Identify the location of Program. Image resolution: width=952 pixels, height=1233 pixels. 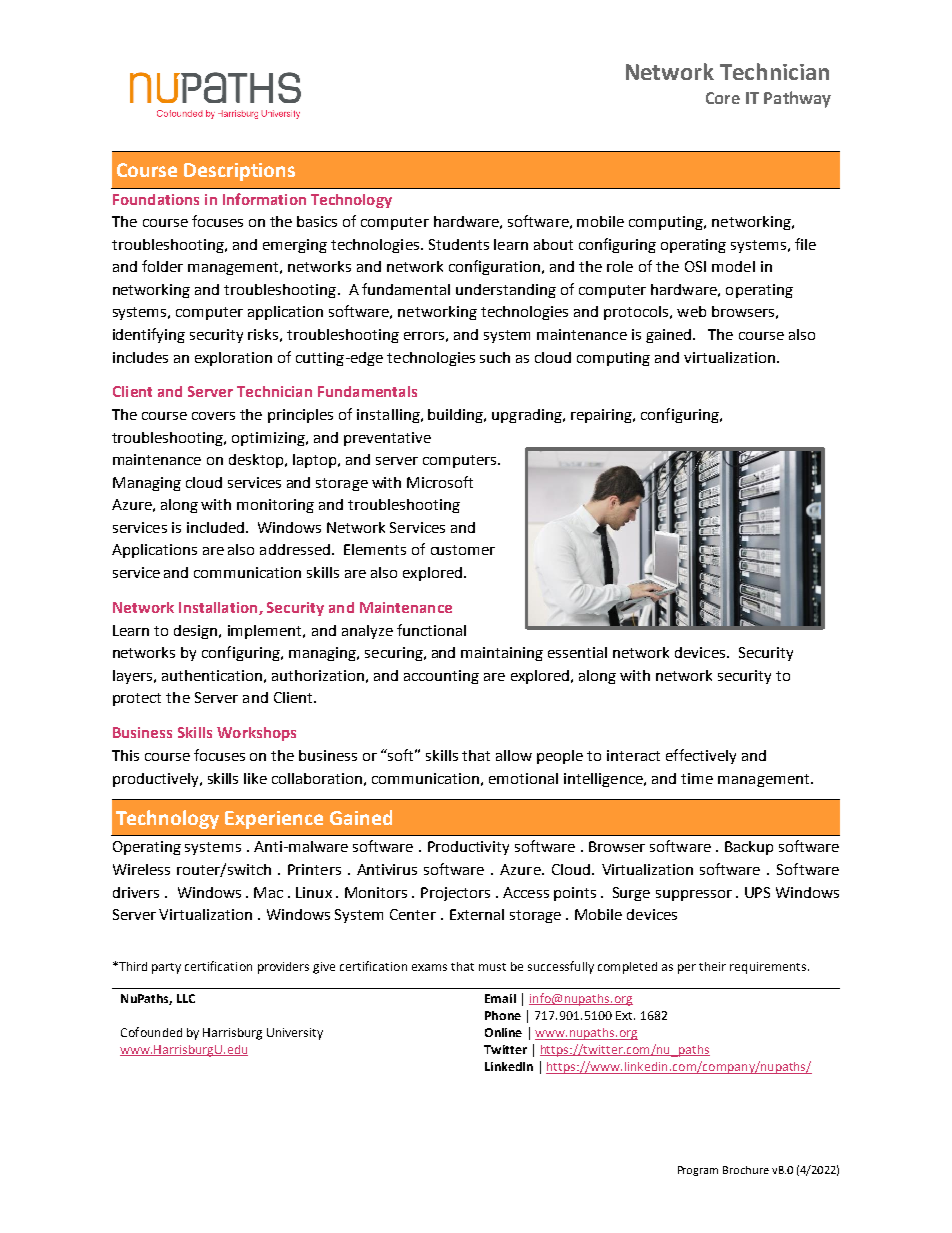
(698, 1171).
